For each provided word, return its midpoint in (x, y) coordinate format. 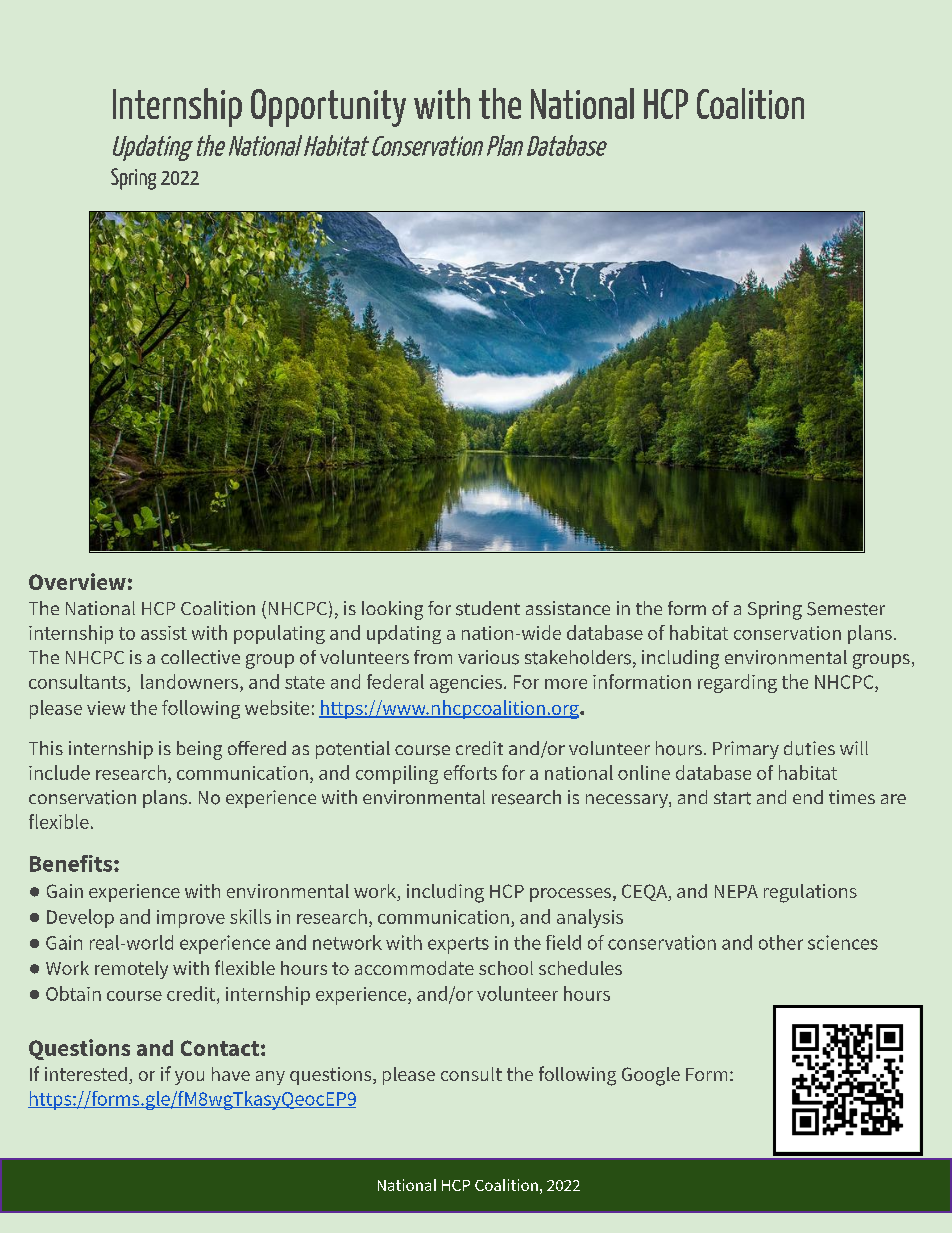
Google (651, 1076)
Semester (846, 609)
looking (392, 610)
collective (200, 657)
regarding (737, 683)
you (189, 1078)
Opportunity (328, 108)
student (488, 608)
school (506, 968)
